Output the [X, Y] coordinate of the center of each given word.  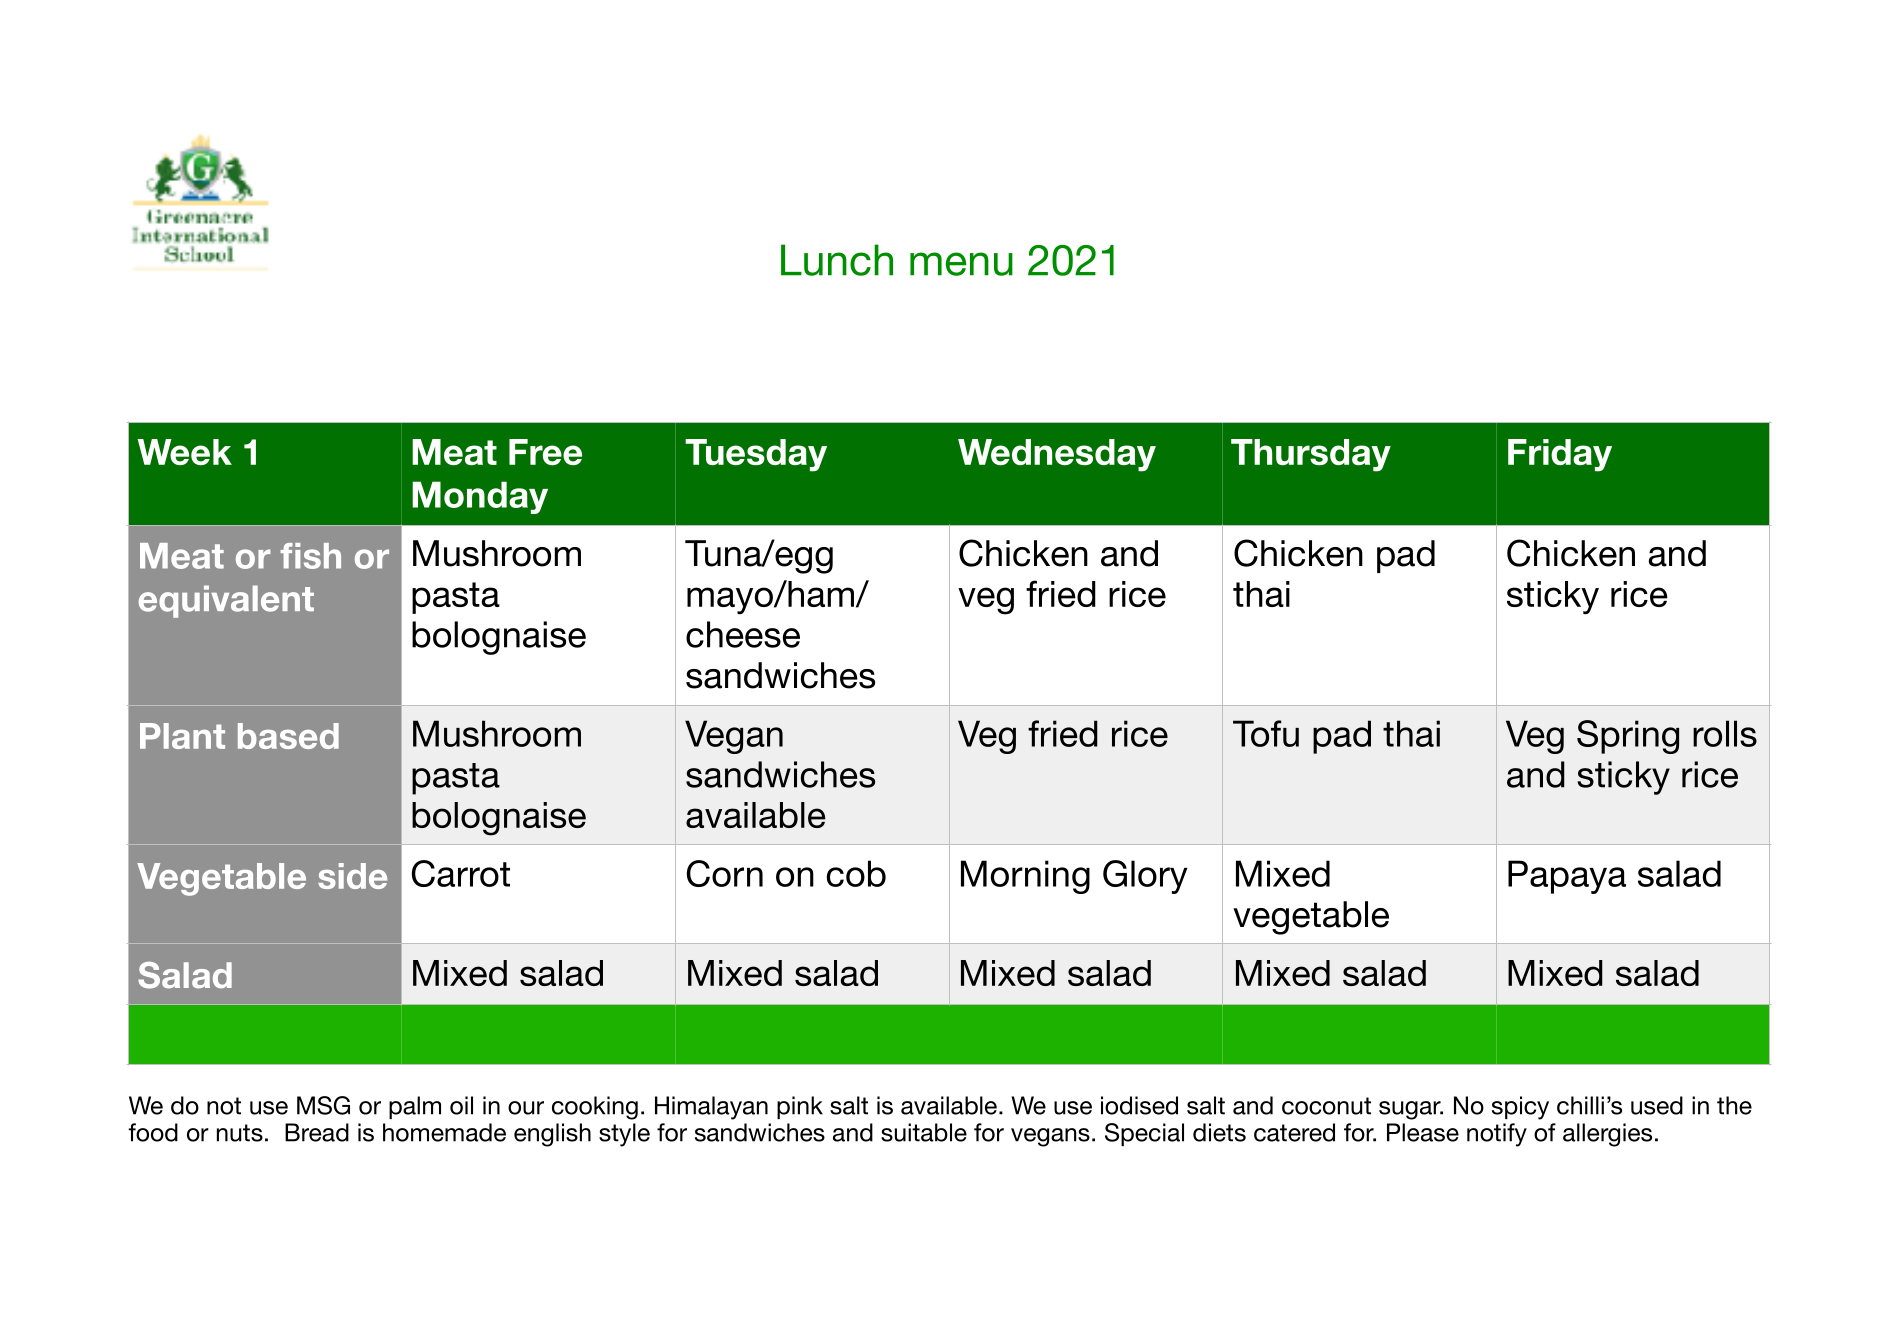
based [288, 736]
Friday [1560, 455]
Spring [1628, 737]
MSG [323, 1105]
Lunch [837, 260]
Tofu [1266, 733]
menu [961, 264]
